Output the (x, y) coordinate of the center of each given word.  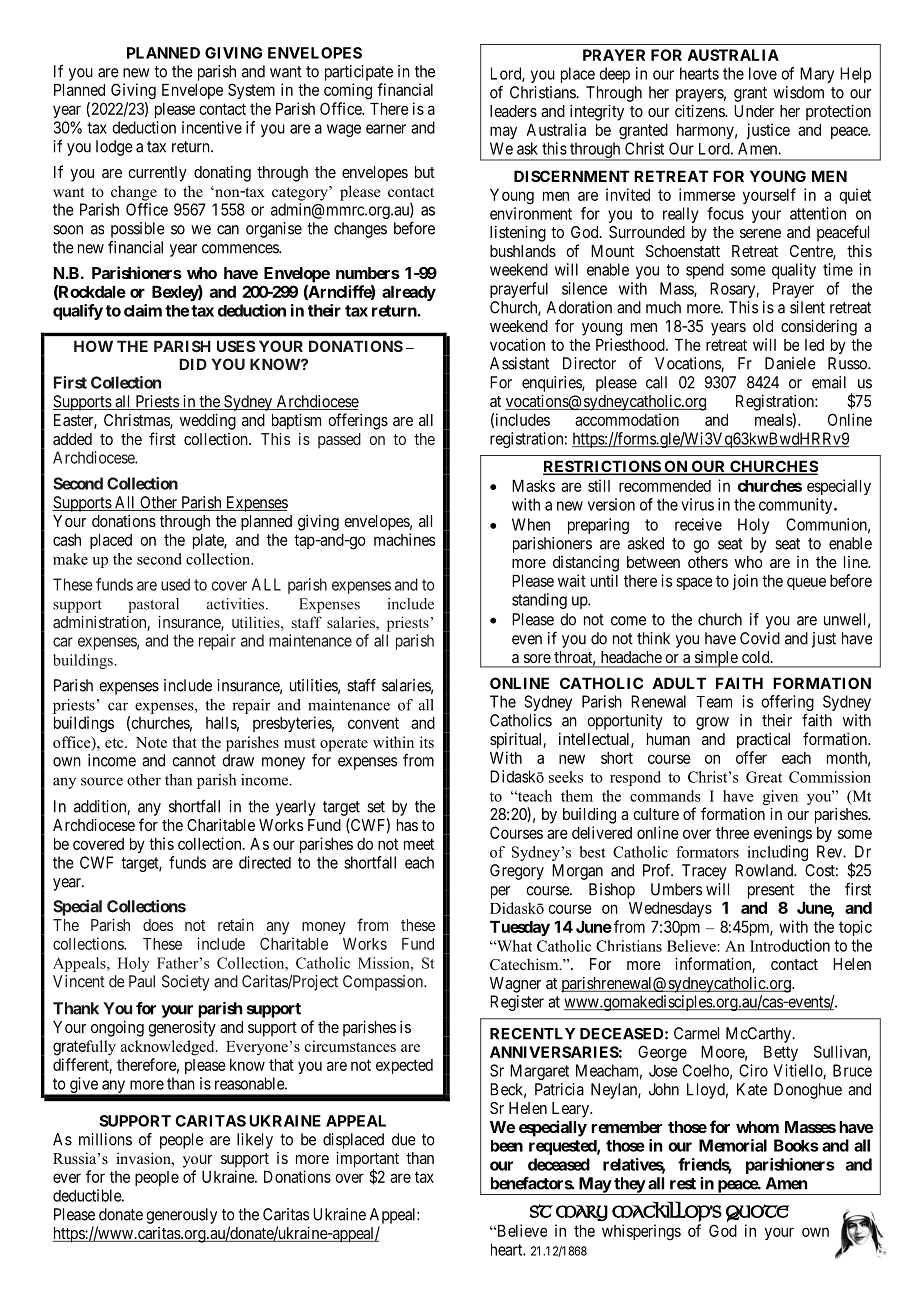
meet (419, 844)
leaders (513, 111)
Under (754, 111)
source (102, 781)
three (732, 833)
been (507, 1146)
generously (181, 1216)
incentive (212, 127)
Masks (533, 486)
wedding (208, 421)
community (797, 506)
